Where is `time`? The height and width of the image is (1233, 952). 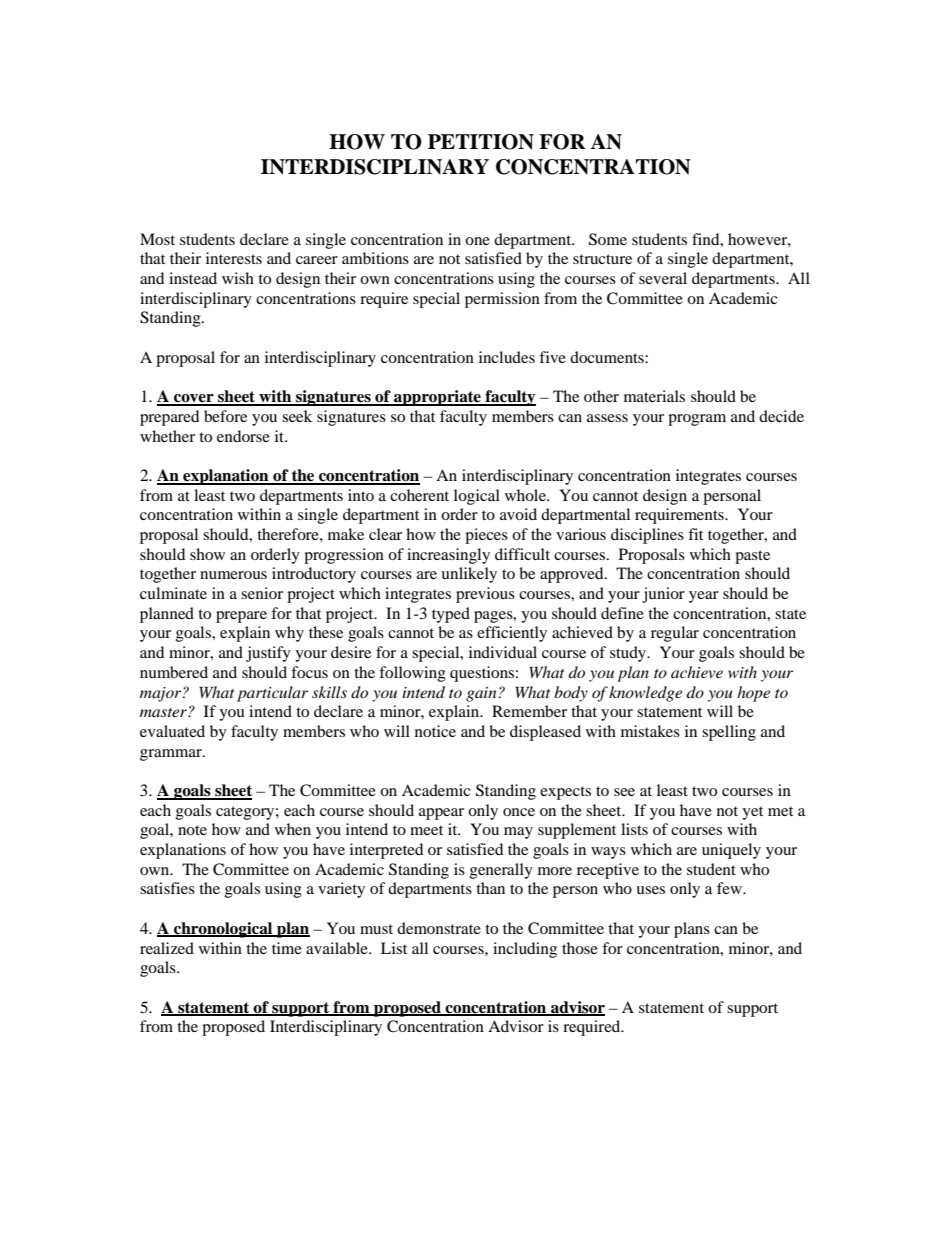
time is located at coordinates (287, 948).
